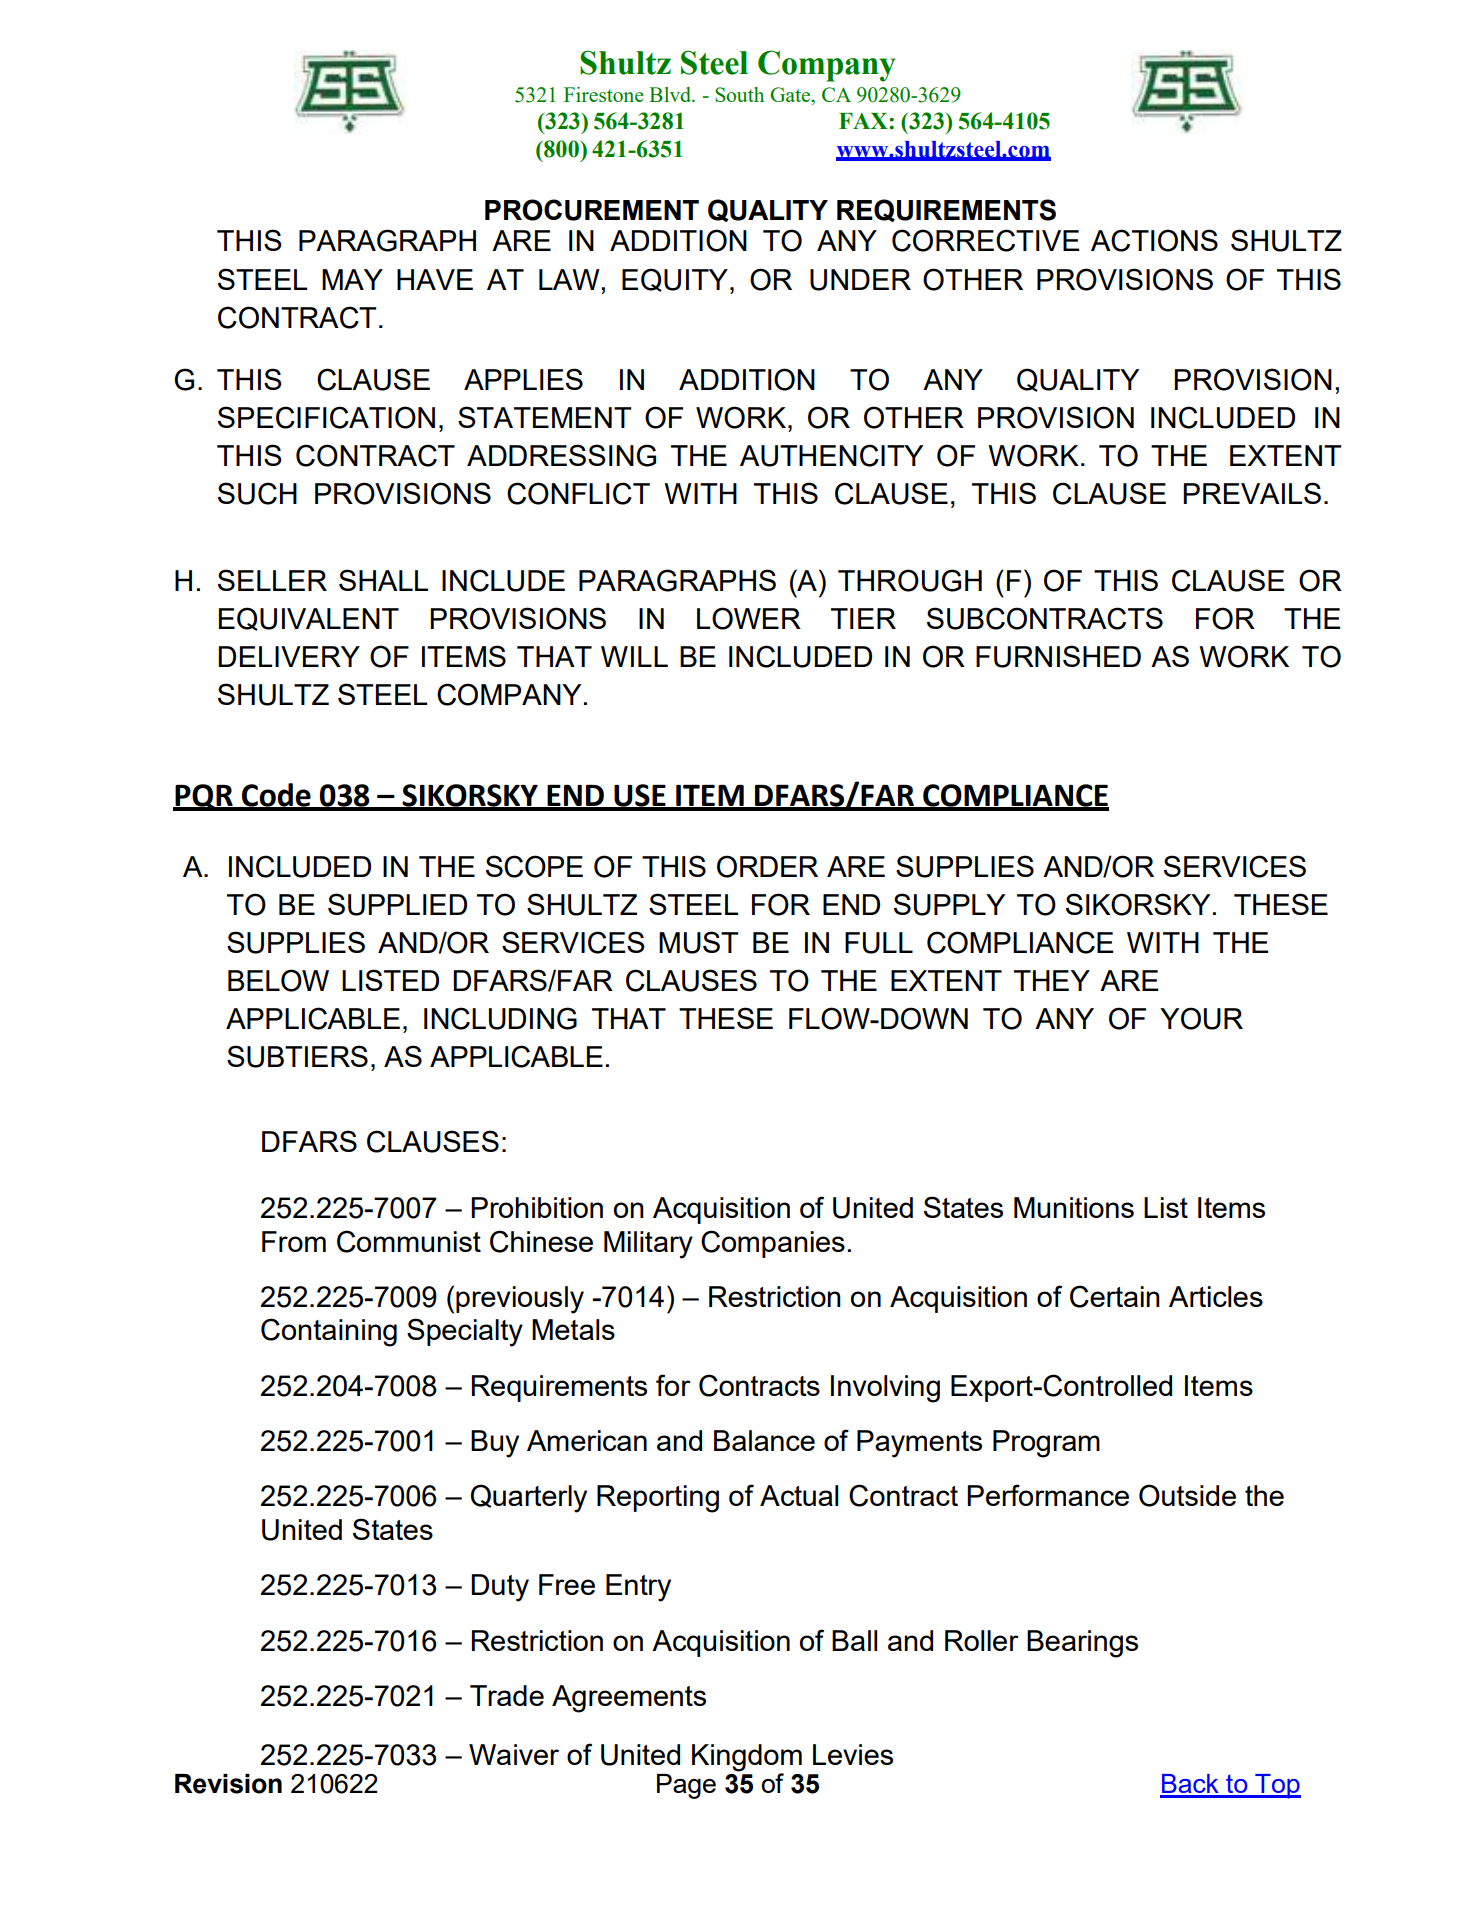  I want to click on LOWER, so click(749, 618).
